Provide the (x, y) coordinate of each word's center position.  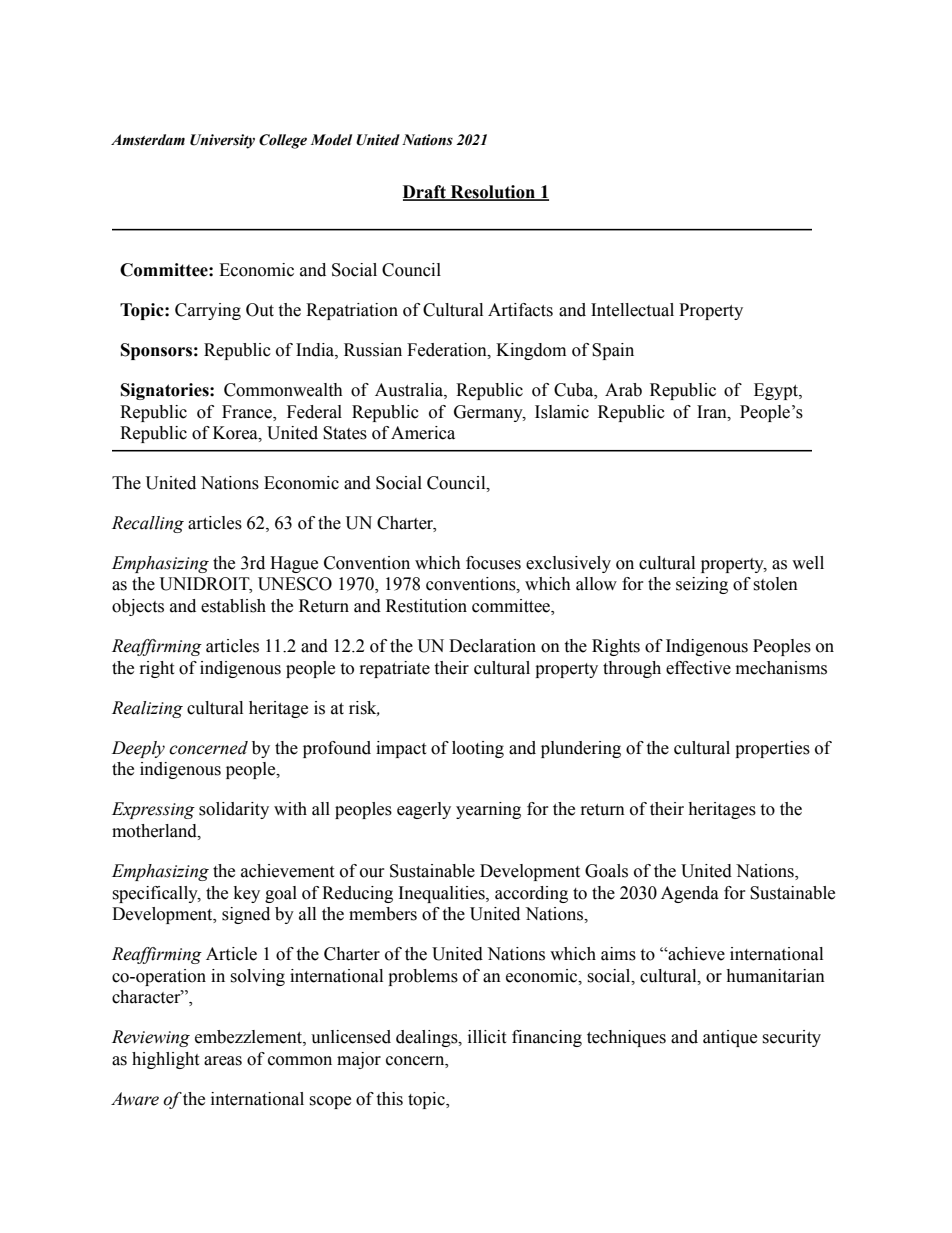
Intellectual (632, 310)
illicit (487, 1037)
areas (223, 1061)
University (222, 141)
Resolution (492, 193)
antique (730, 1038)
